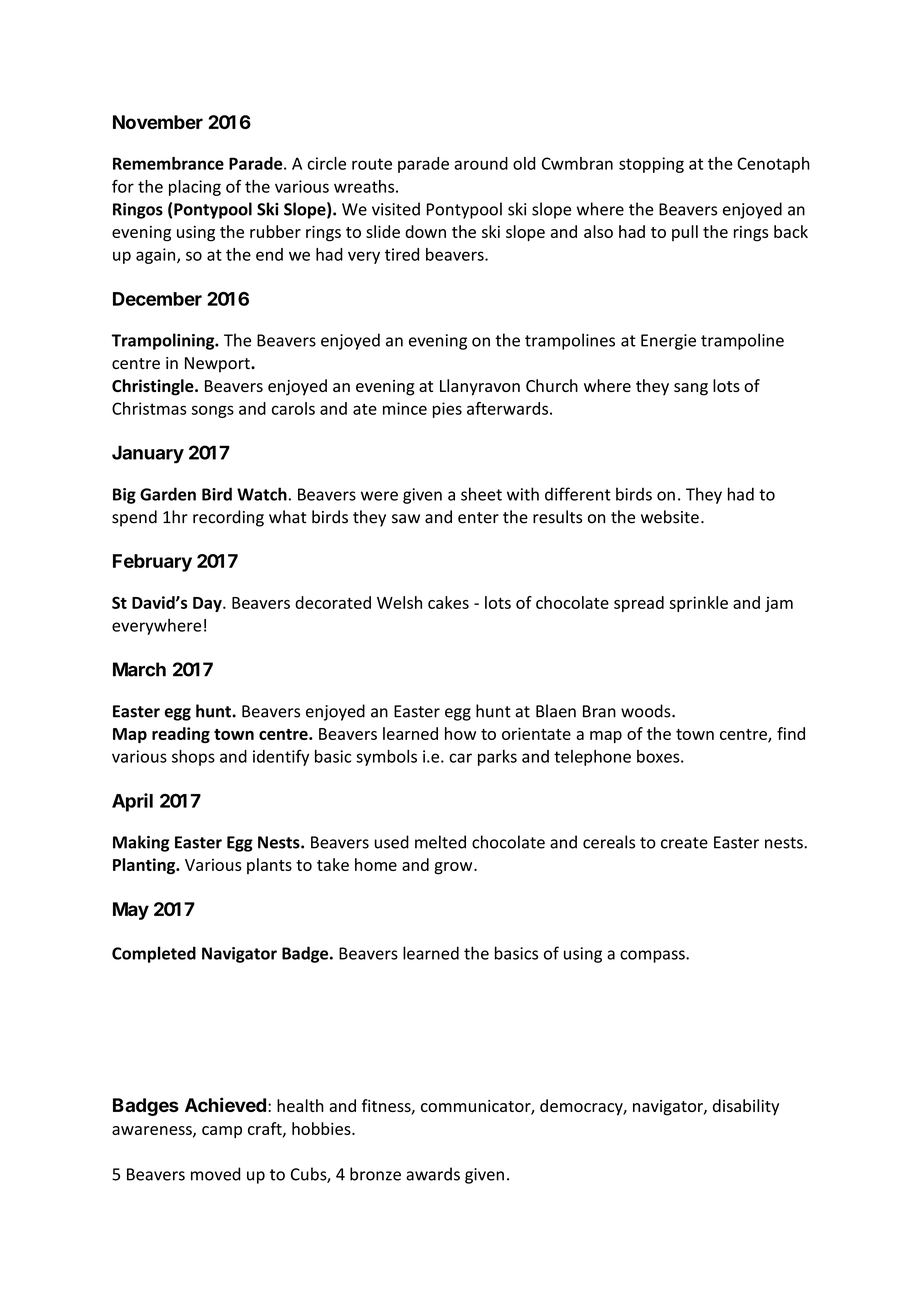  I want to click on around, so click(481, 163).
